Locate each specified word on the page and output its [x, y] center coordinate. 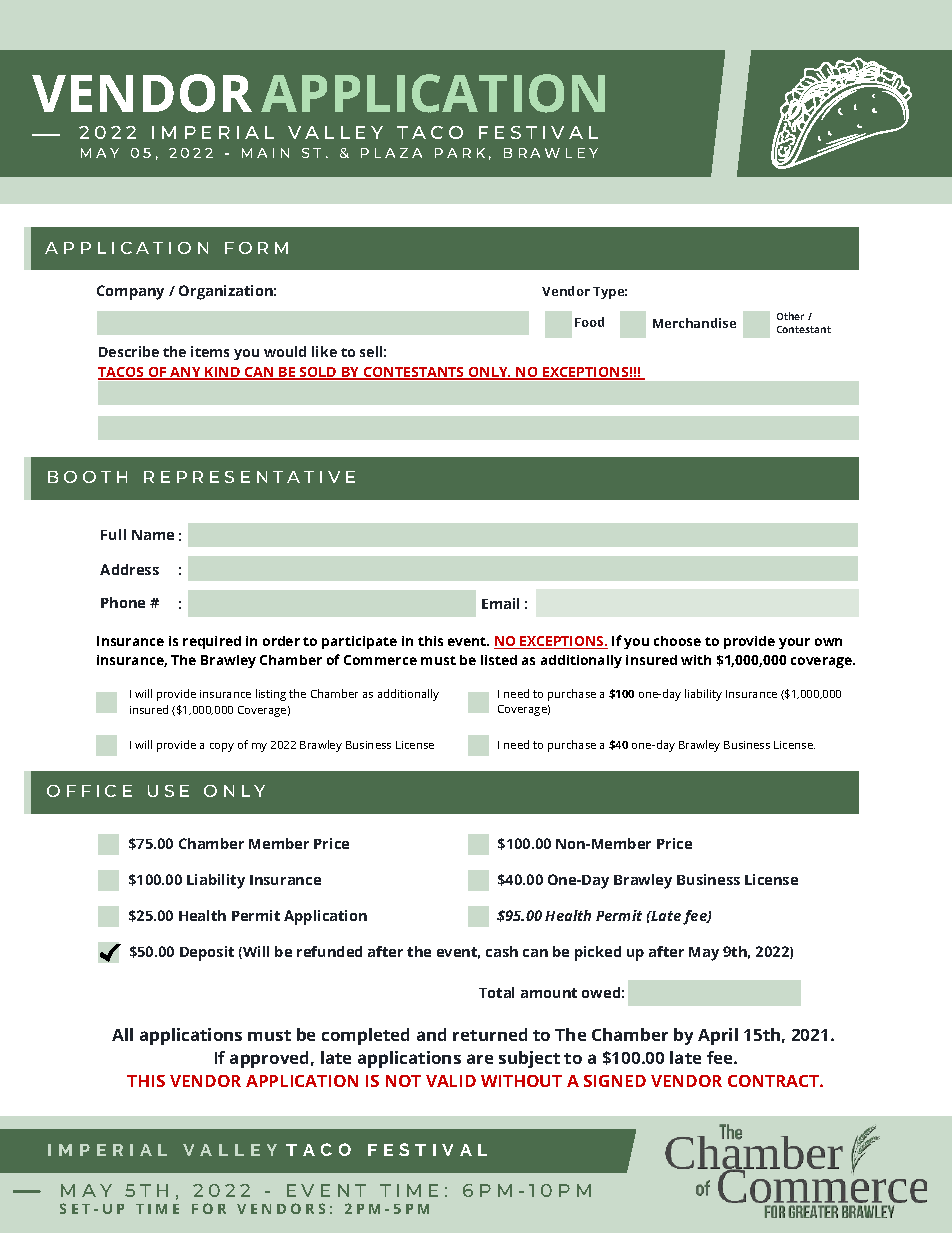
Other [790, 316]
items [210, 351]
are [480, 1059]
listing [271, 695]
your [794, 643]
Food [589, 322]
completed [365, 1036]
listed [499, 660]
